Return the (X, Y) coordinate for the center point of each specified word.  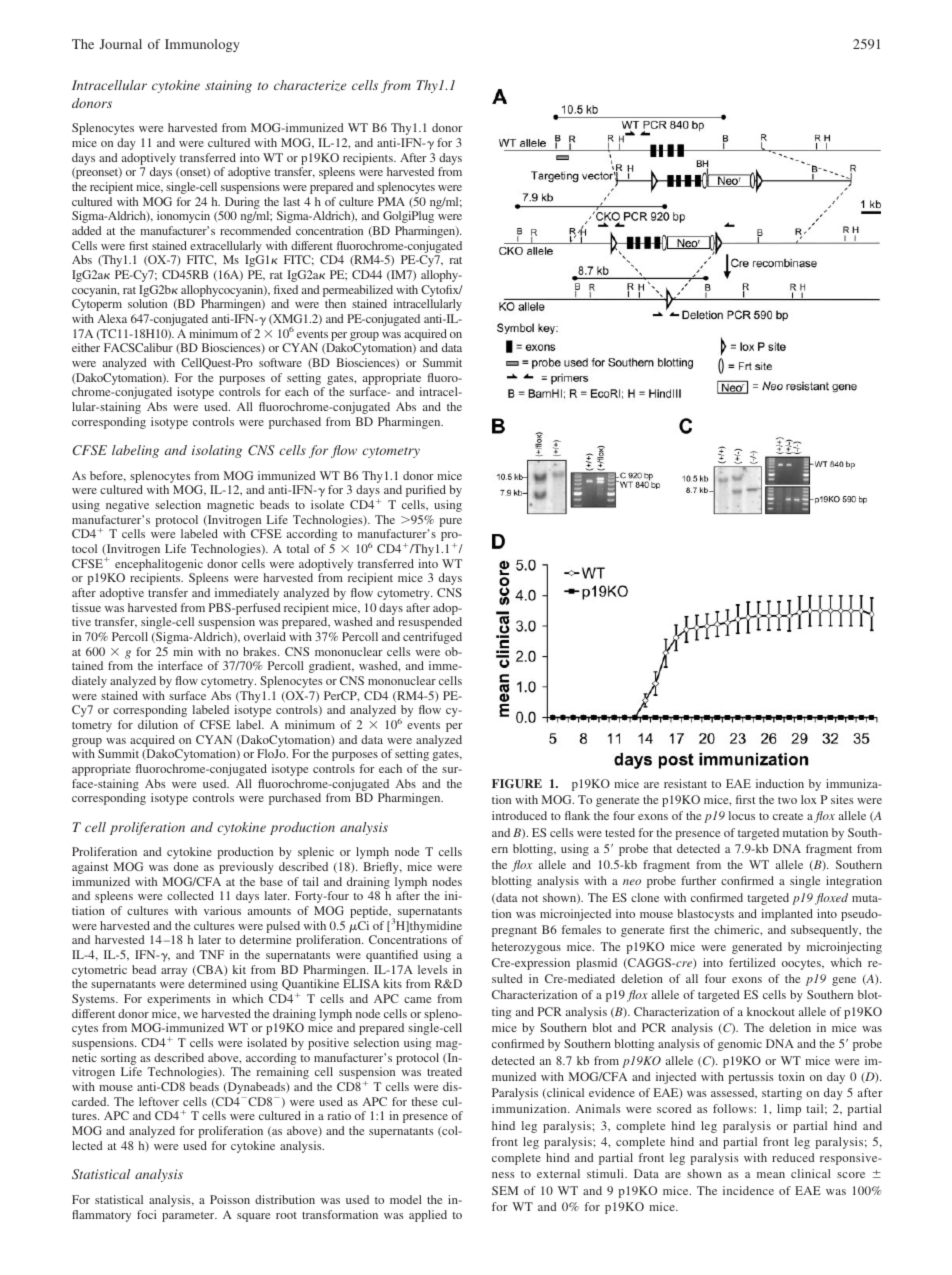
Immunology (202, 45)
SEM (505, 1190)
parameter (189, 1217)
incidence (748, 1190)
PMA (391, 201)
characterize (310, 85)
